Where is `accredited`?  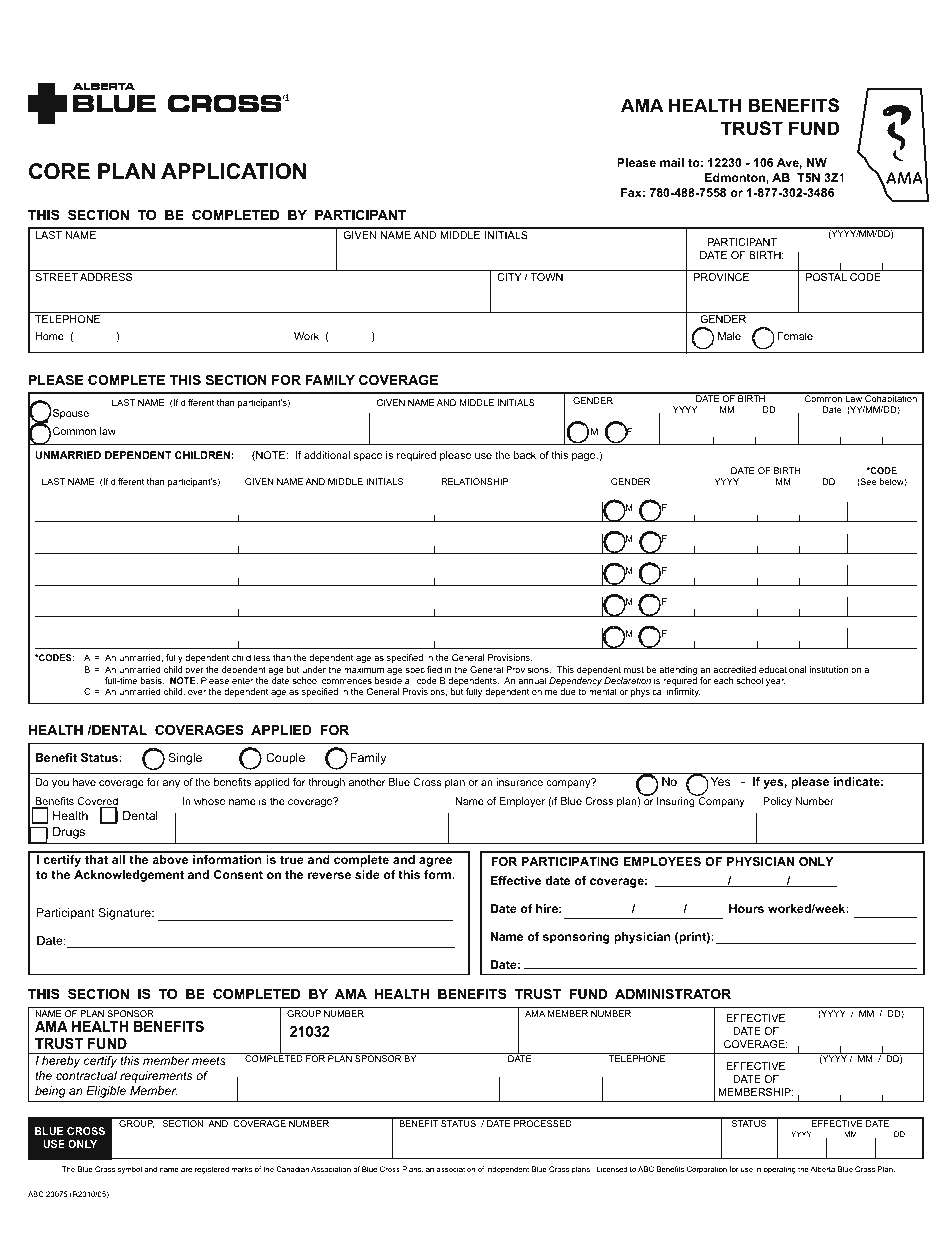 accredited is located at coordinates (734, 669).
